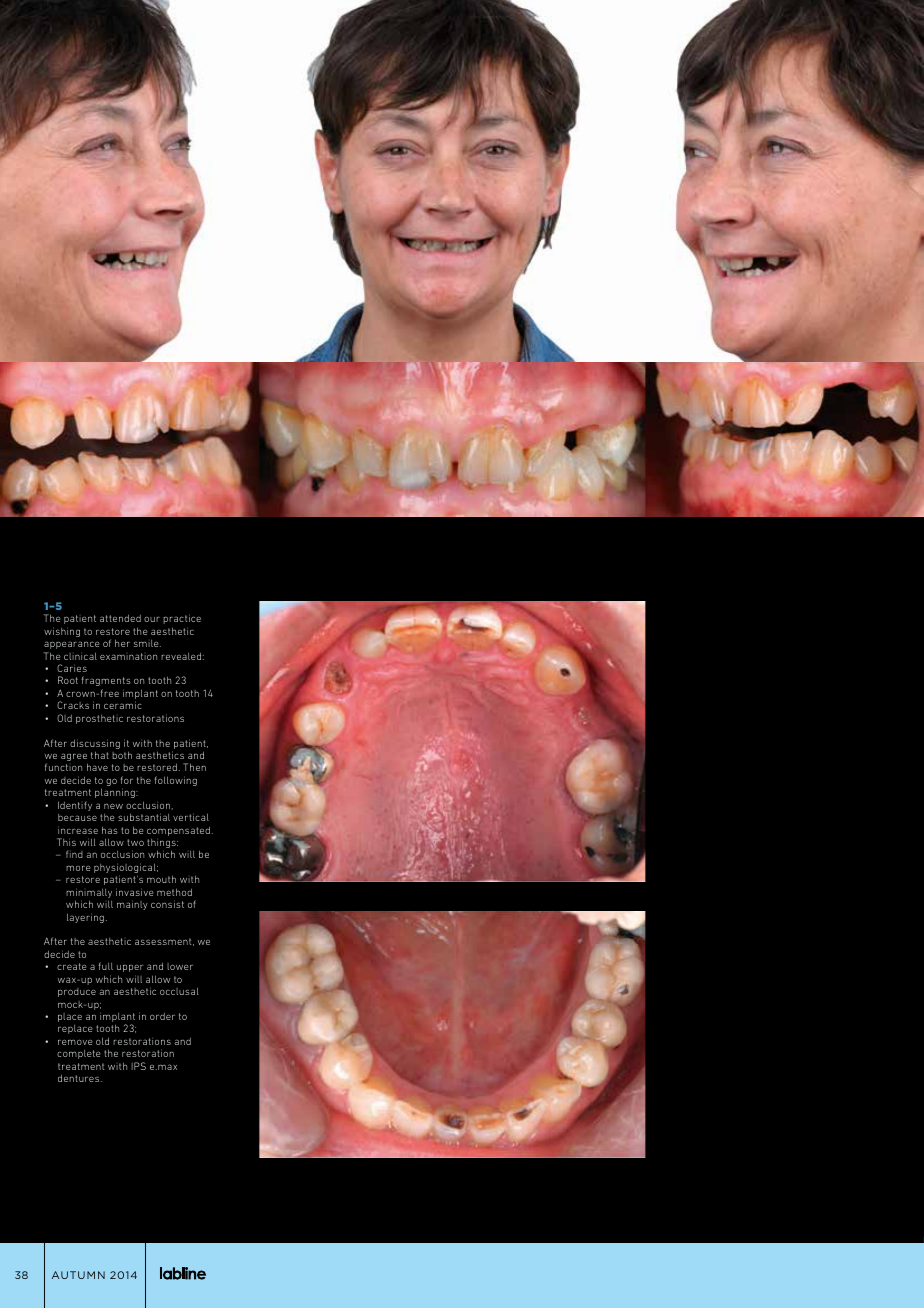 This screenshot has width=924, height=1308. Describe the element at coordinates (72, 645) in the screenshot. I see `appearance` at that location.
